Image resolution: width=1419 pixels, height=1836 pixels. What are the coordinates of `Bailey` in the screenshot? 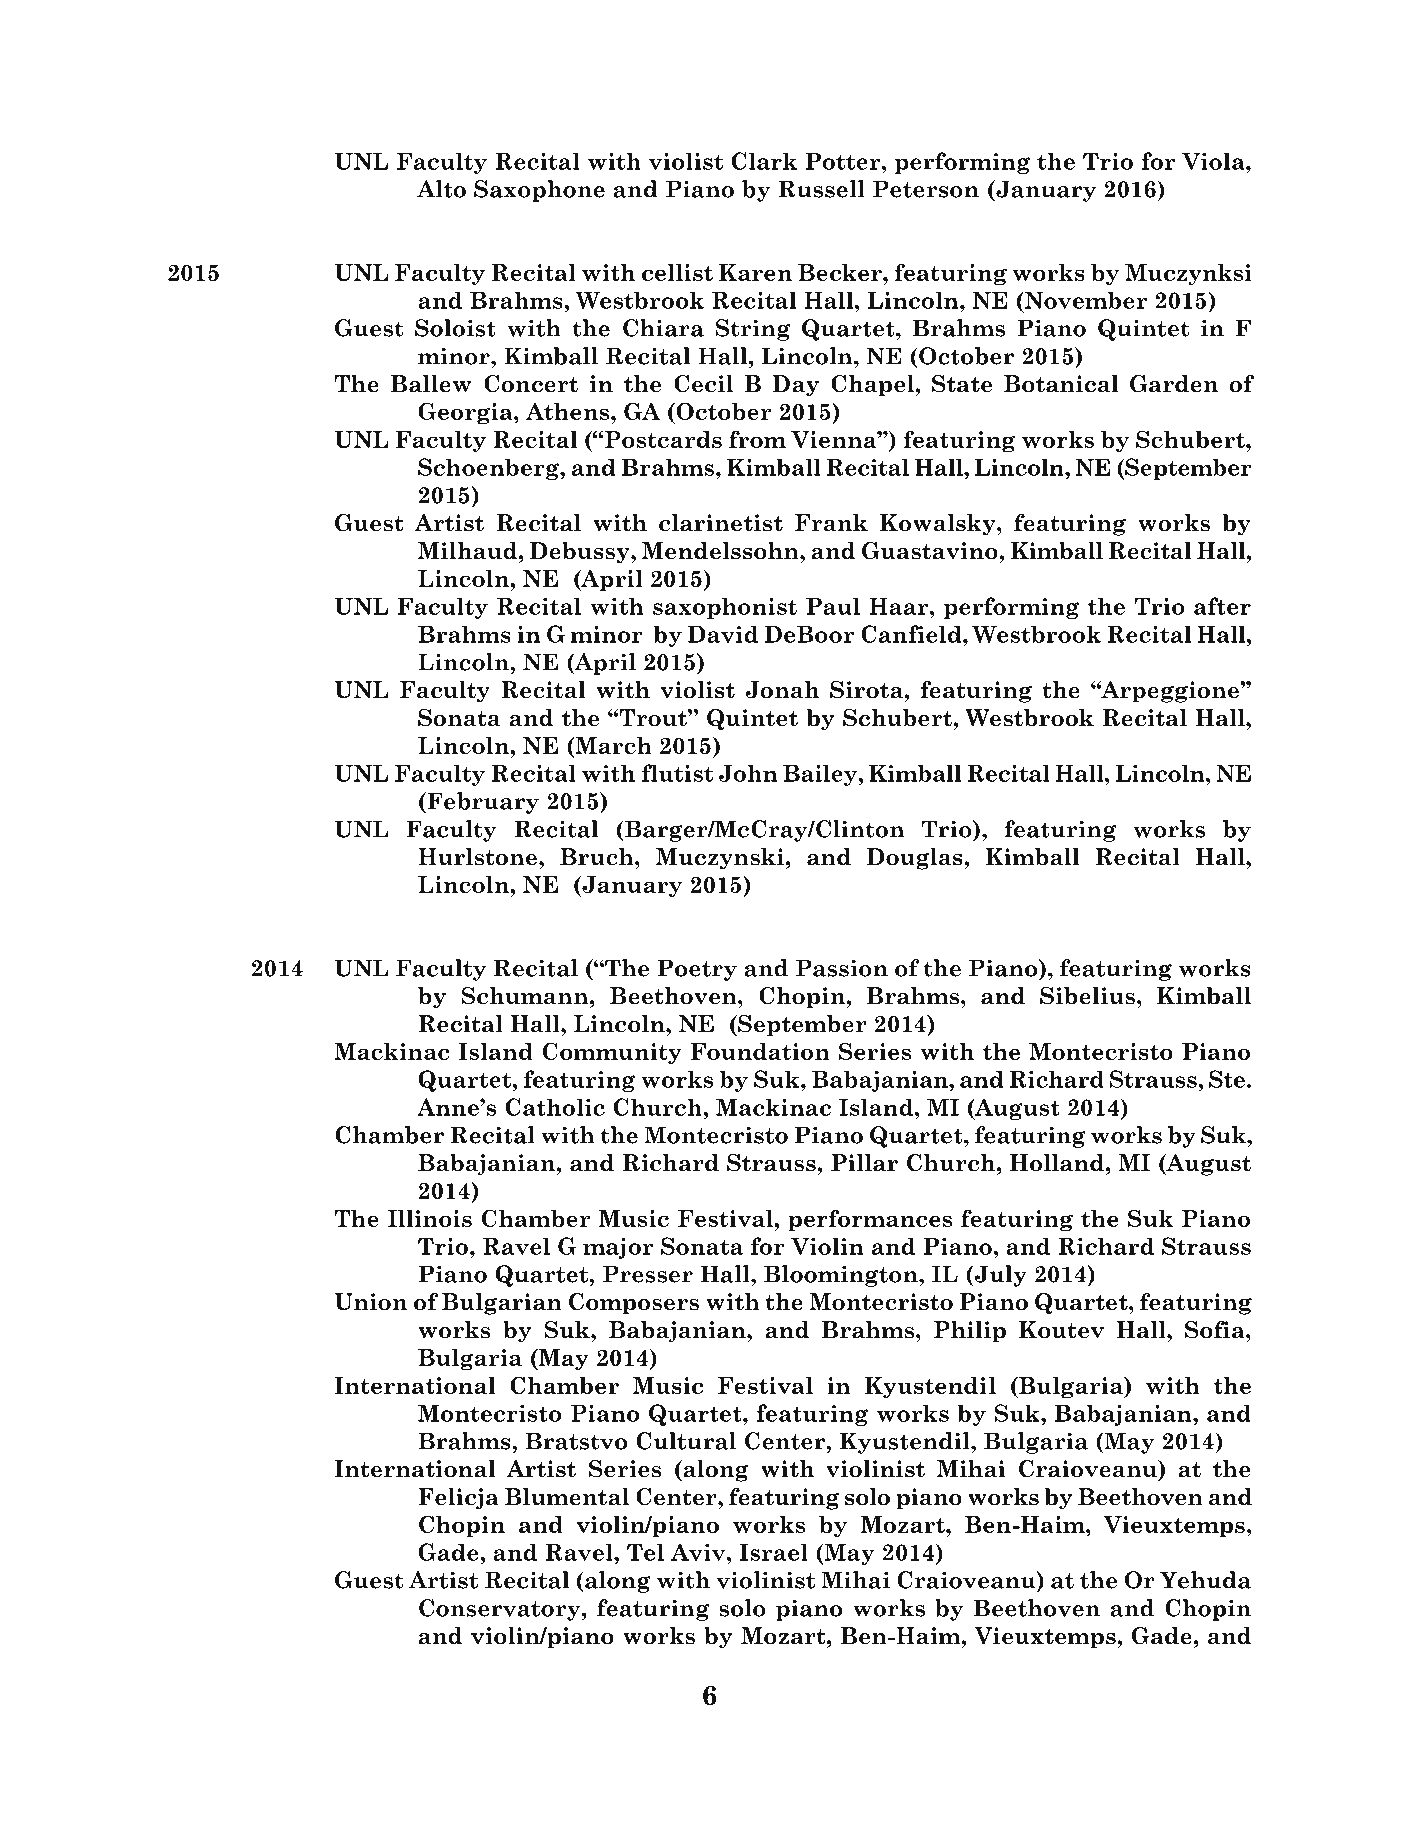 It's located at (821, 775).
